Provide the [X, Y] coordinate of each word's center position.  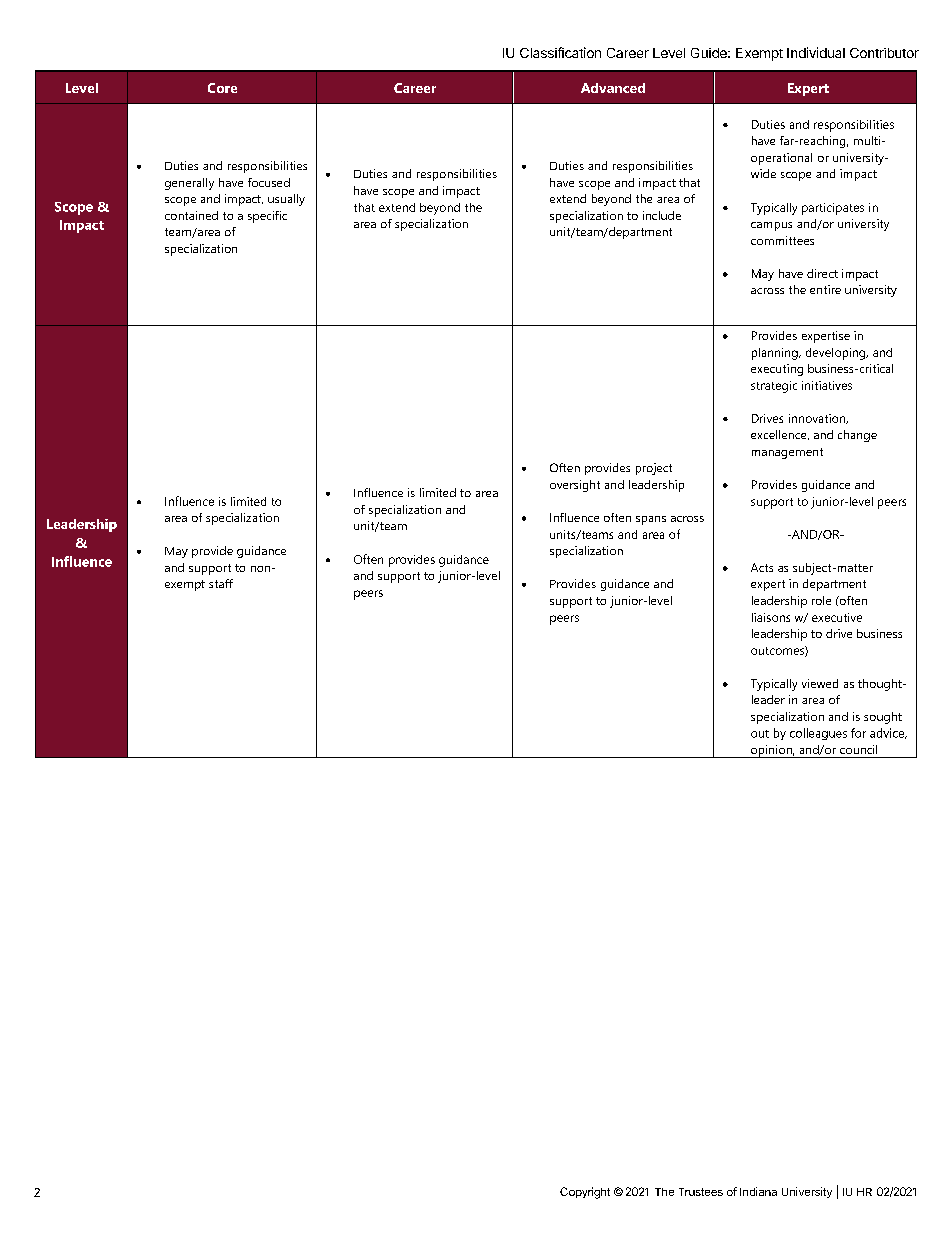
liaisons [771, 617]
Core [222, 88]
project [654, 469]
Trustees [701, 1192]
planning [776, 354]
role [821, 600]
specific [267, 217]
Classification [560, 52]
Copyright [585, 1193]
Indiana [758, 1191]
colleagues [818, 734]
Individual [816, 52]
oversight [575, 486]
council [858, 749]
